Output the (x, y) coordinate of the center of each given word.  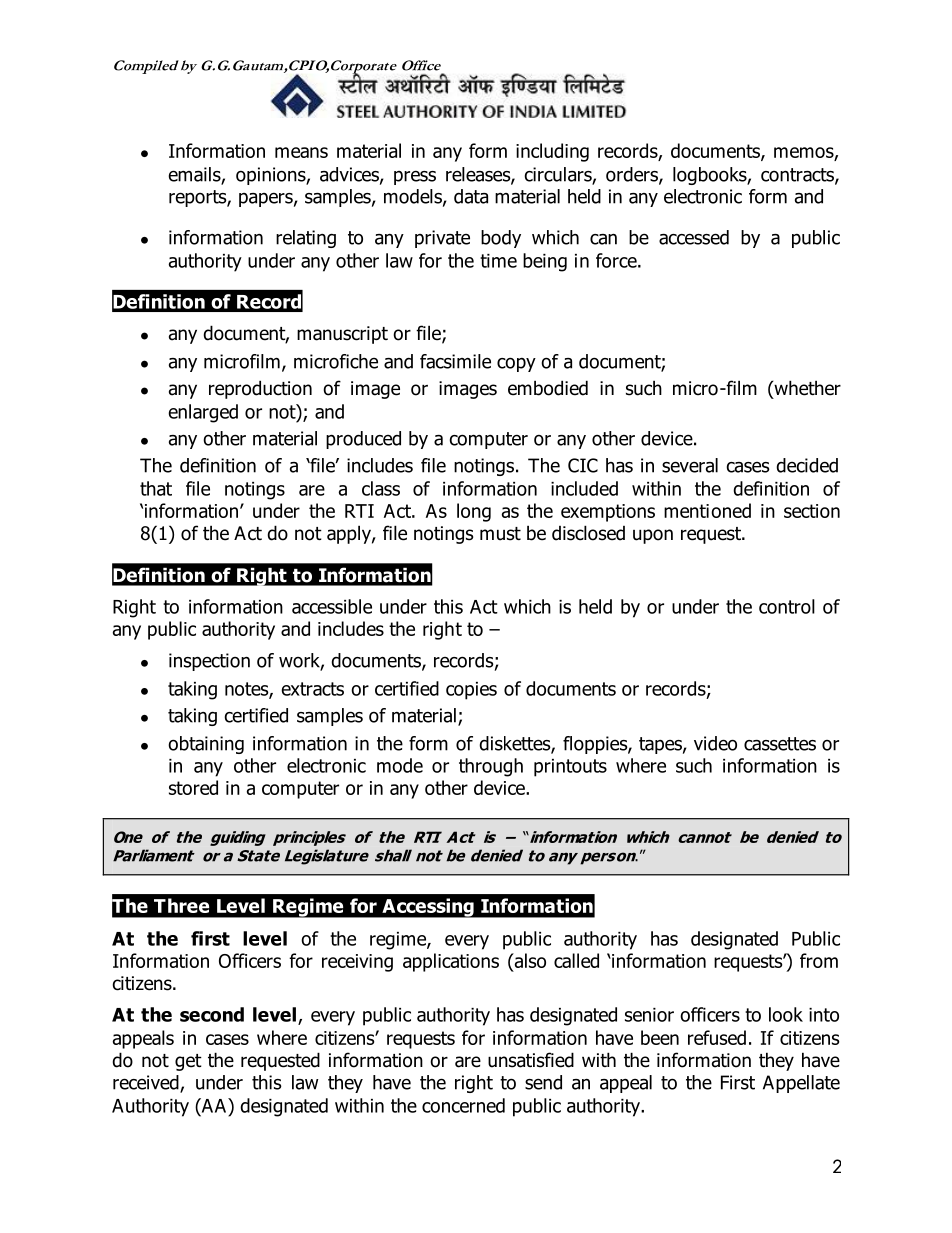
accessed (694, 237)
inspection (209, 662)
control (787, 606)
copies (471, 691)
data (471, 196)
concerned (463, 1105)
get (188, 1062)
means (301, 152)
